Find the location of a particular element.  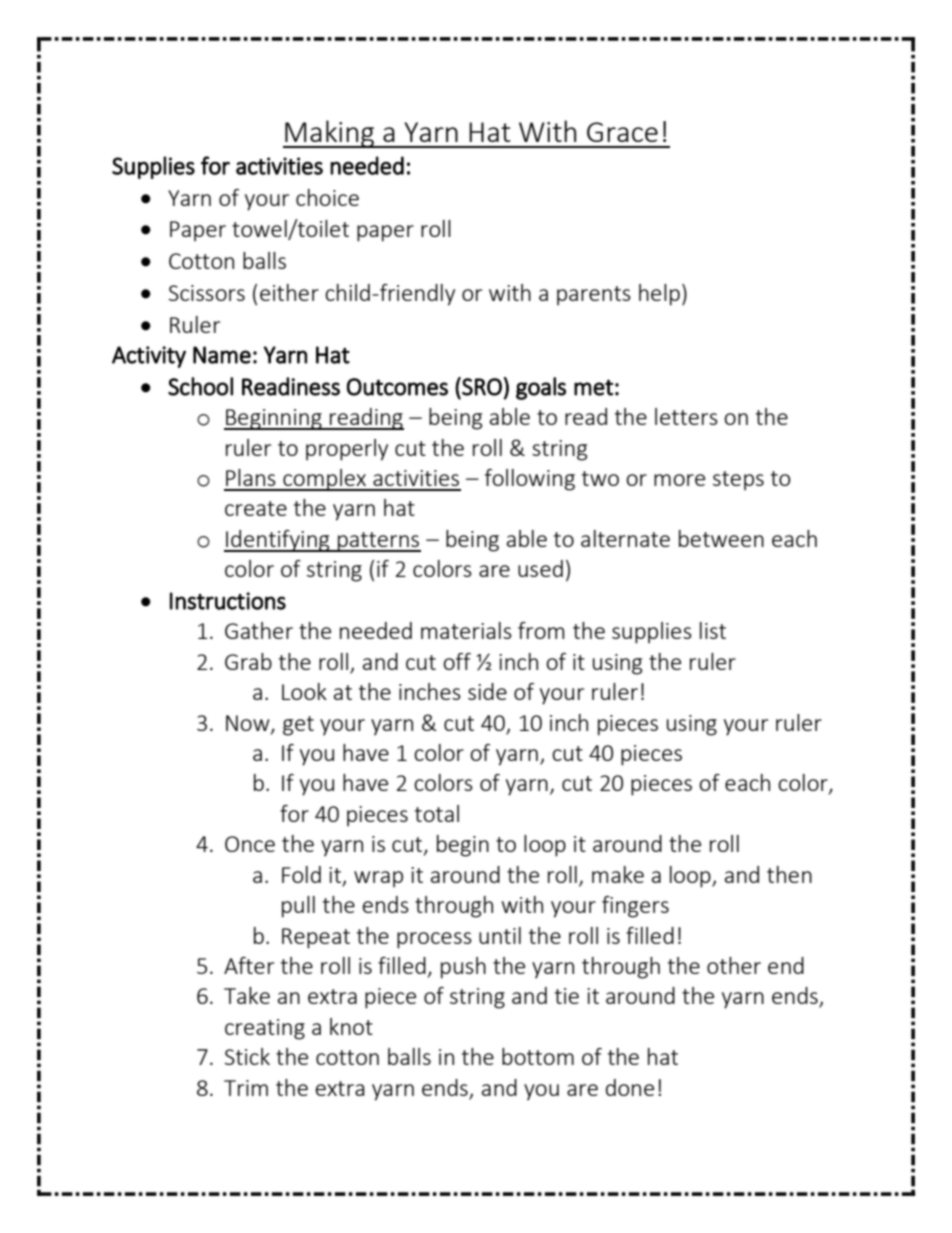

following is located at coordinates (530, 480).
